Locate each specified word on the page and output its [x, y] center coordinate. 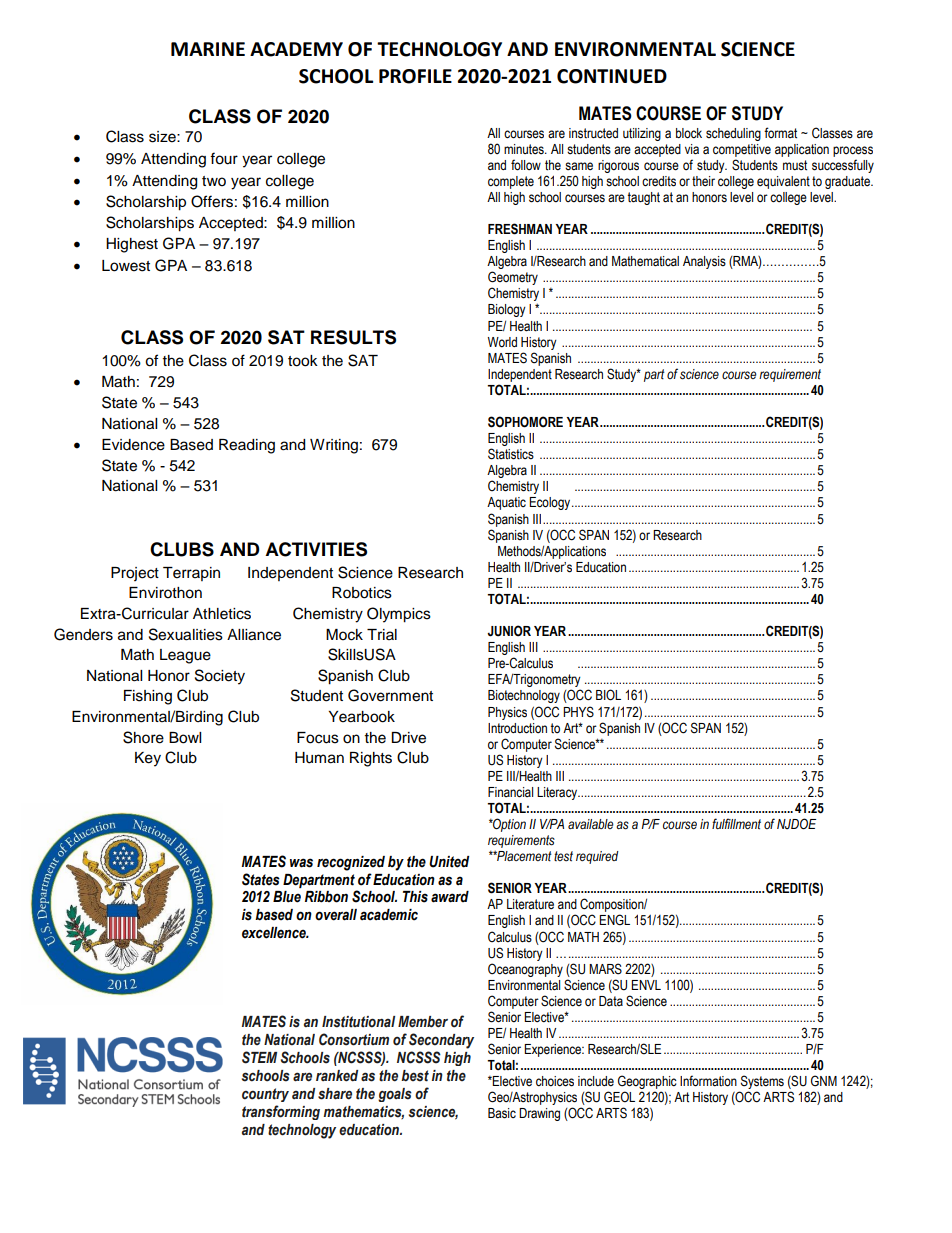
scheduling [733, 134]
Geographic [647, 1083]
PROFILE [415, 76]
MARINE [208, 49]
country [265, 1095]
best [415, 1076]
